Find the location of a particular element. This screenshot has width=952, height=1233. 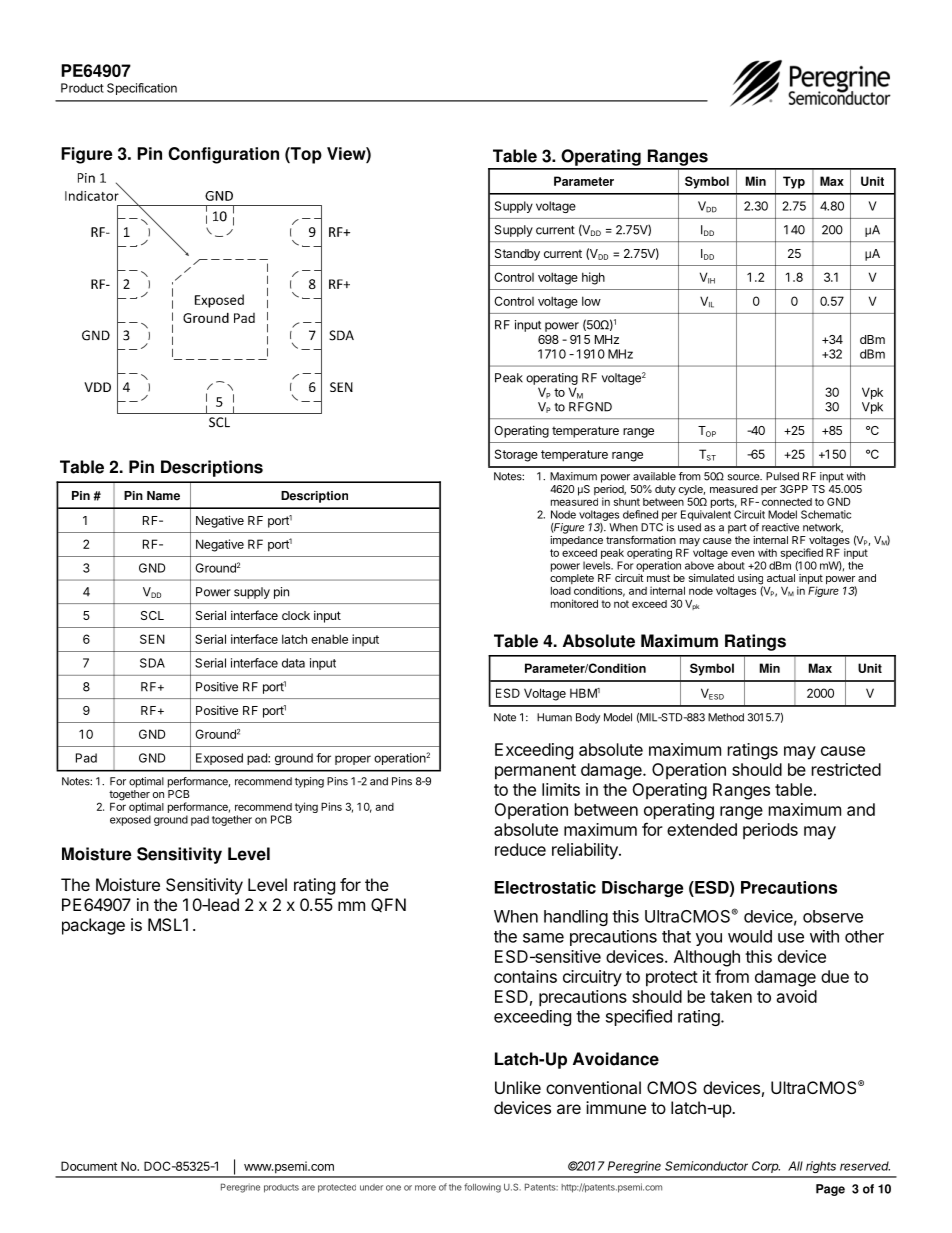

SDA is located at coordinates (152, 663).
